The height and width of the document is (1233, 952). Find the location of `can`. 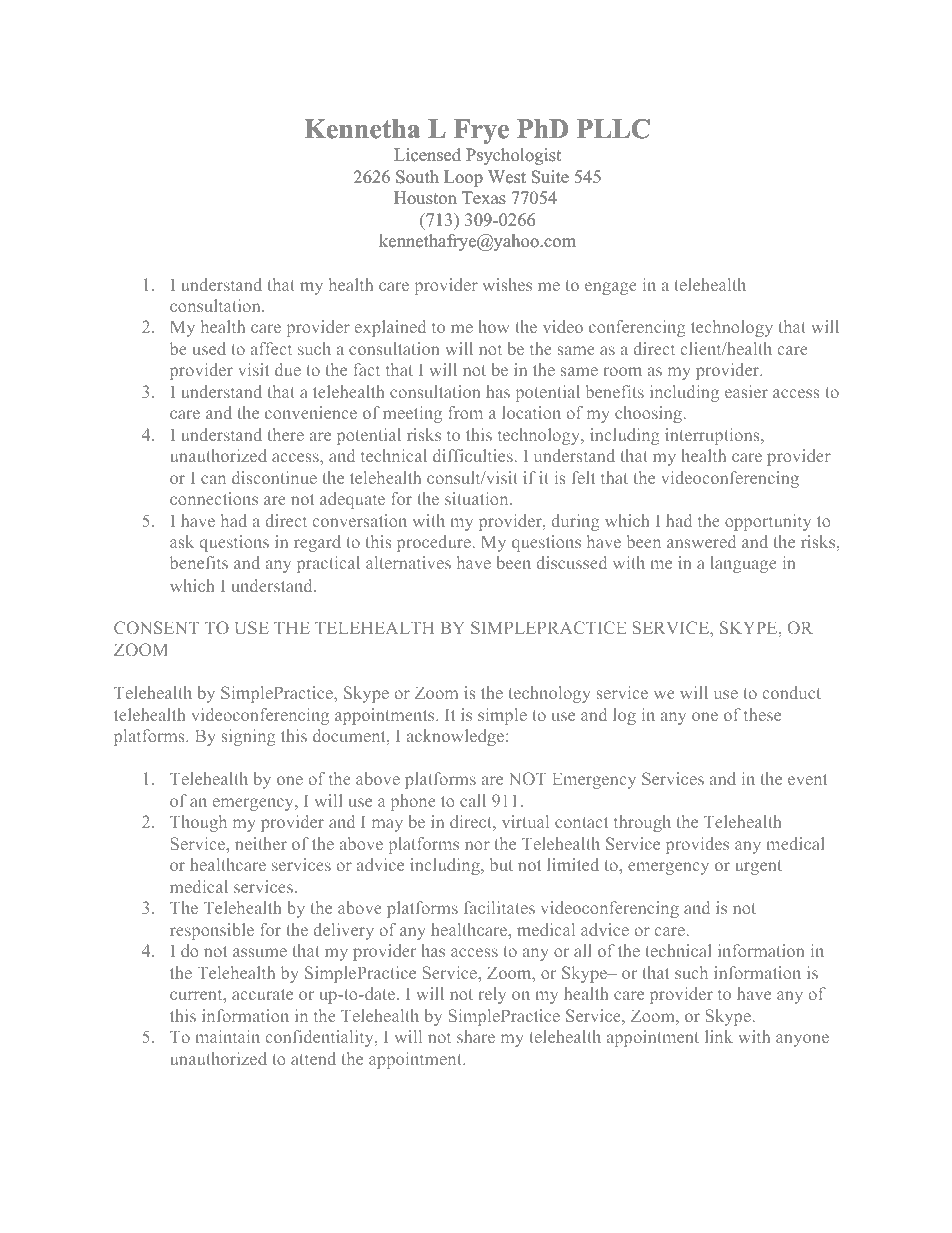

can is located at coordinates (213, 479).
